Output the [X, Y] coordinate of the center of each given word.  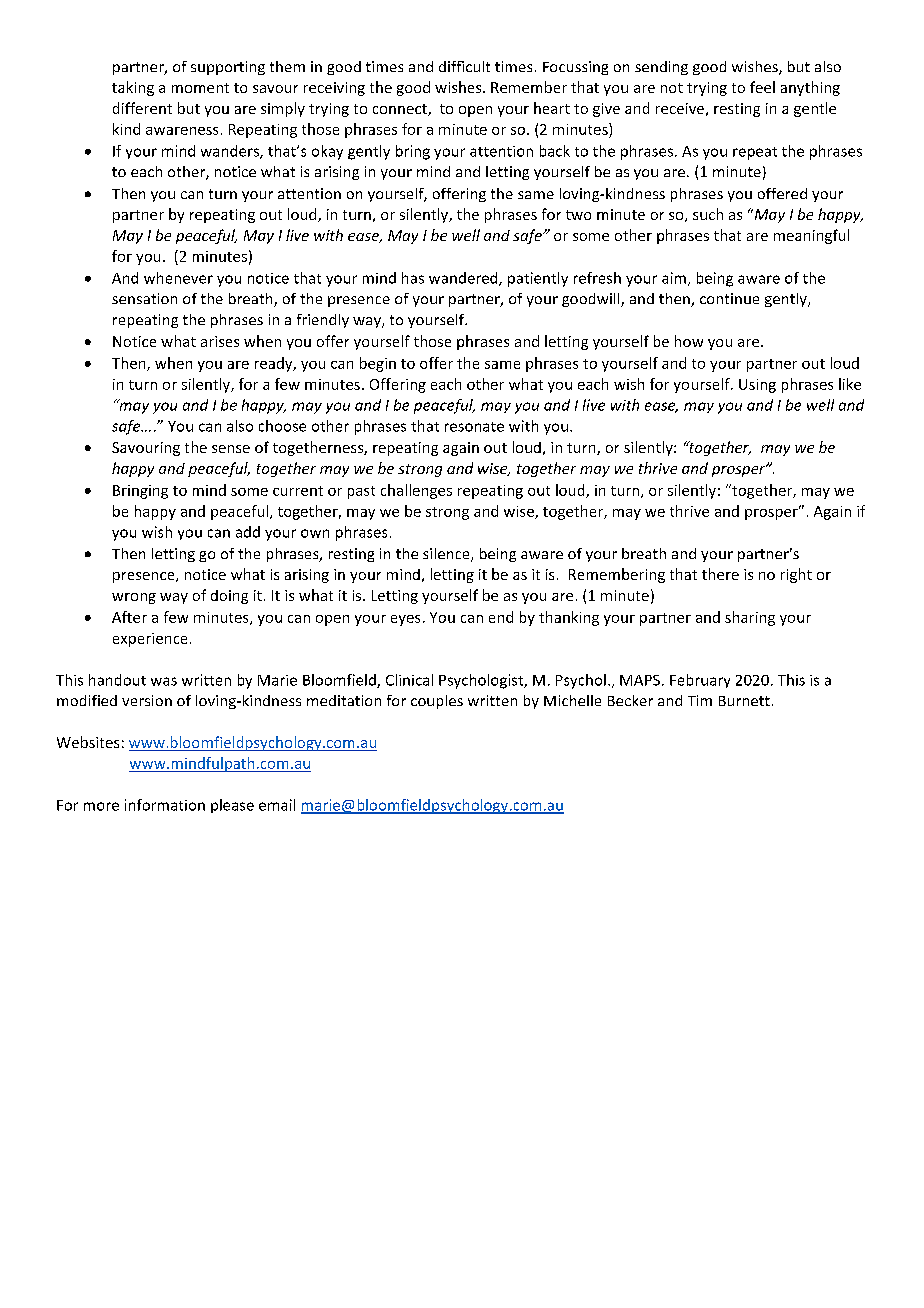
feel [762, 87]
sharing [750, 618]
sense [231, 449]
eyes [405, 620]
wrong [134, 598]
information [165, 805]
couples [437, 702]
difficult [464, 66]
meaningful [811, 236]
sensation [144, 298]
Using [757, 386]
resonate [474, 427]
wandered [464, 279]
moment [200, 88]
